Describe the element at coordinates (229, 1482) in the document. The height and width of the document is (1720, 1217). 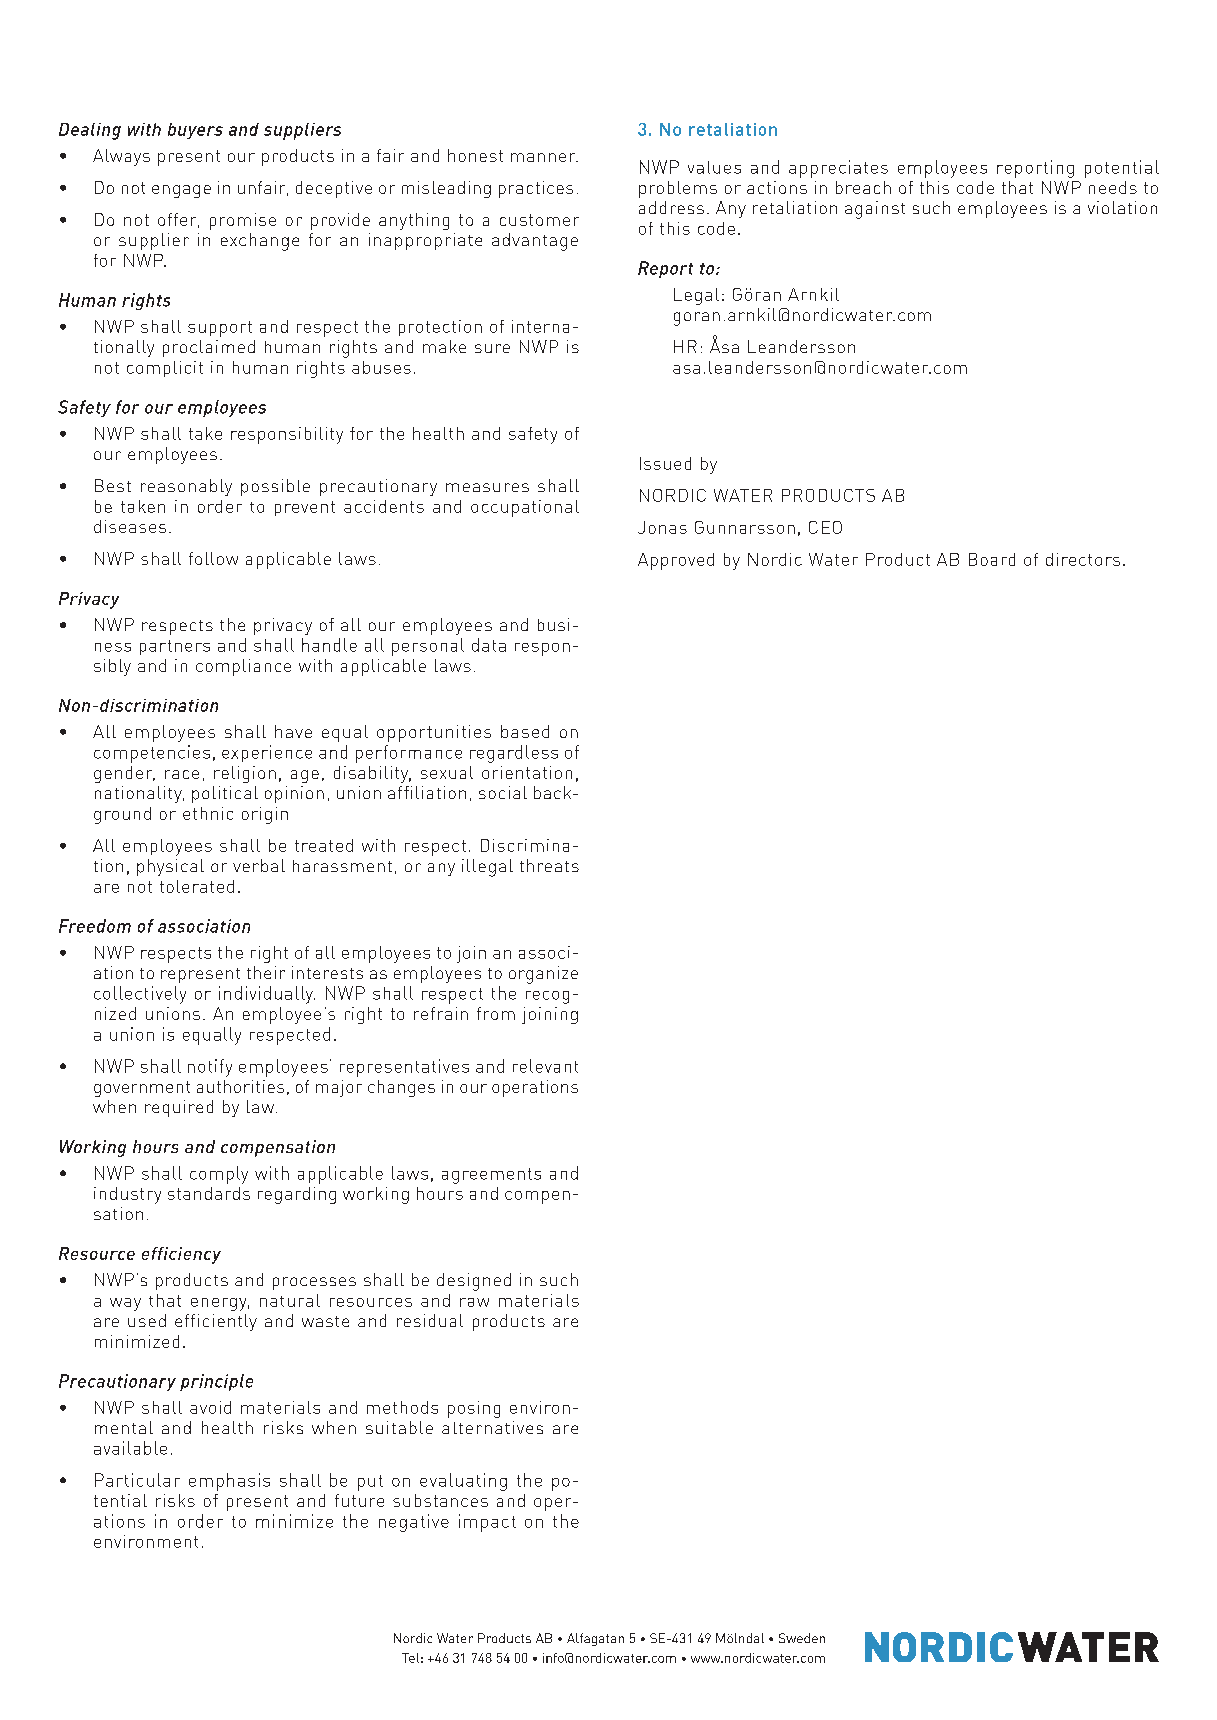
I see `emphasis` at that location.
